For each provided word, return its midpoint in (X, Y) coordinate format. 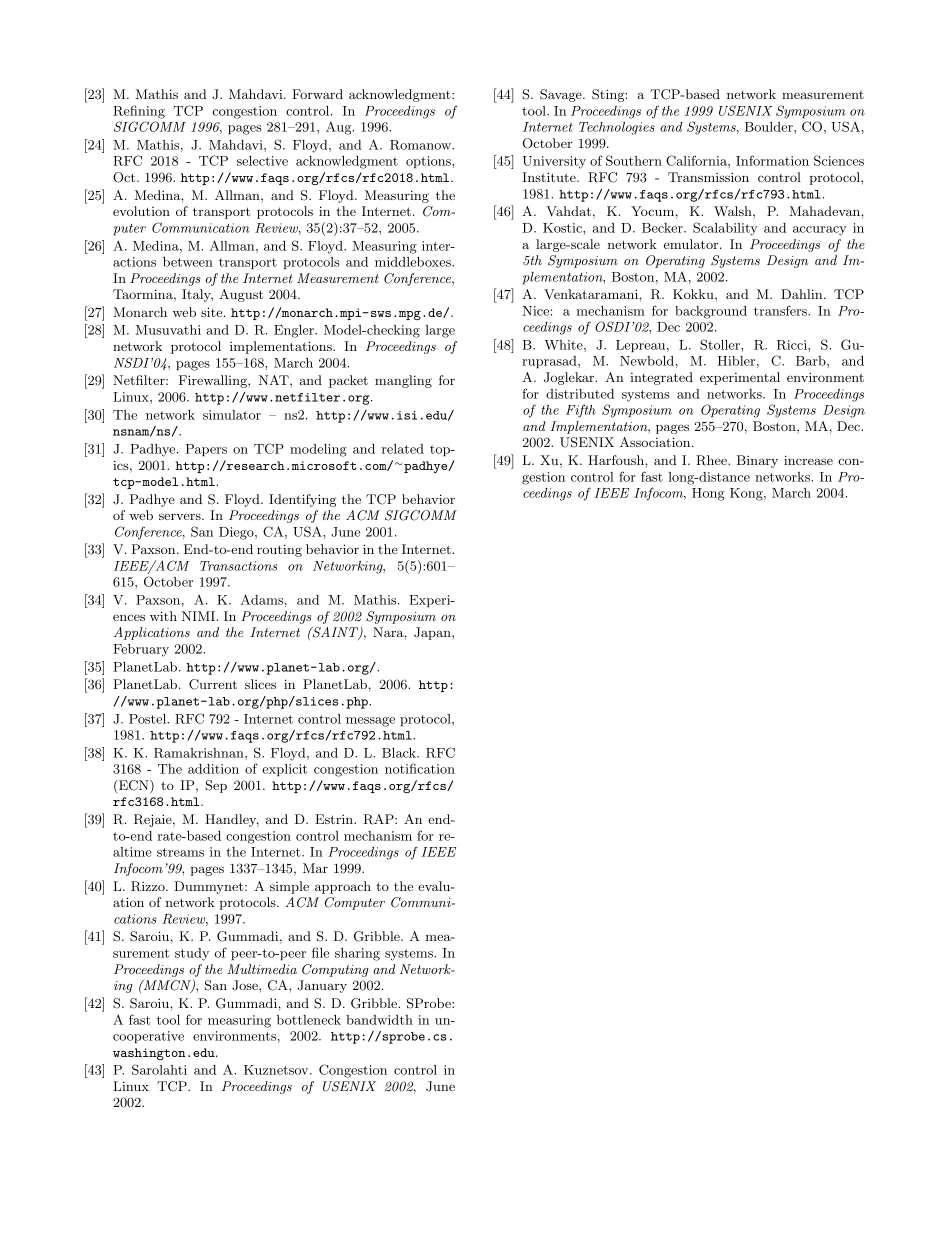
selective (262, 161)
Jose (246, 985)
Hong (708, 494)
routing (279, 550)
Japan (433, 633)
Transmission (708, 177)
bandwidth (379, 1020)
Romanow (422, 145)
